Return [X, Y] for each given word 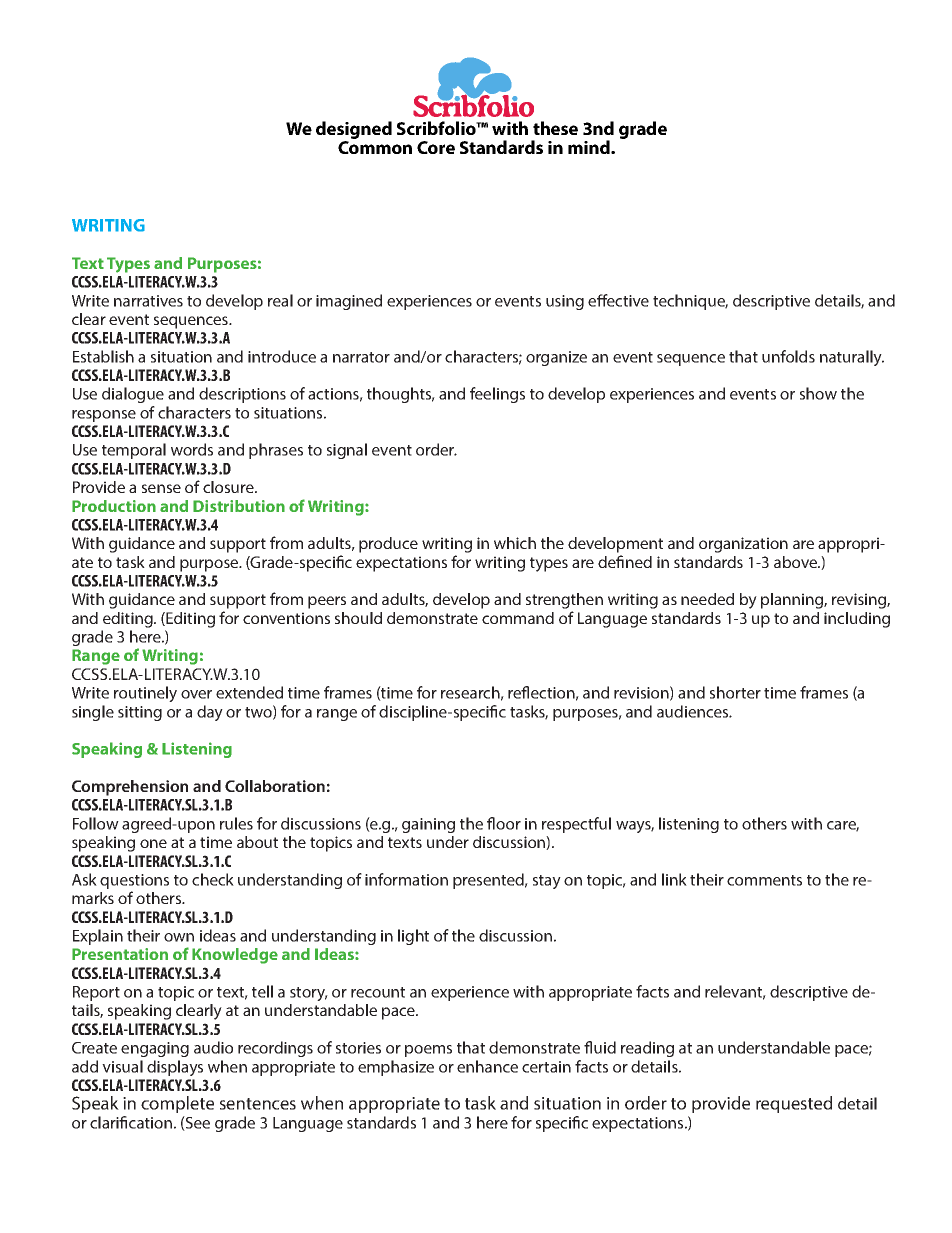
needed [707, 599]
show [818, 393]
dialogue [133, 395]
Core [436, 147]
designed [354, 131]
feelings [497, 395]
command [518, 618]
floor [504, 823]
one [153, 843]
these [555, 128]
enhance [487, 1066]
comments [764, 880]
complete [177, 1104]
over [196, 694]
